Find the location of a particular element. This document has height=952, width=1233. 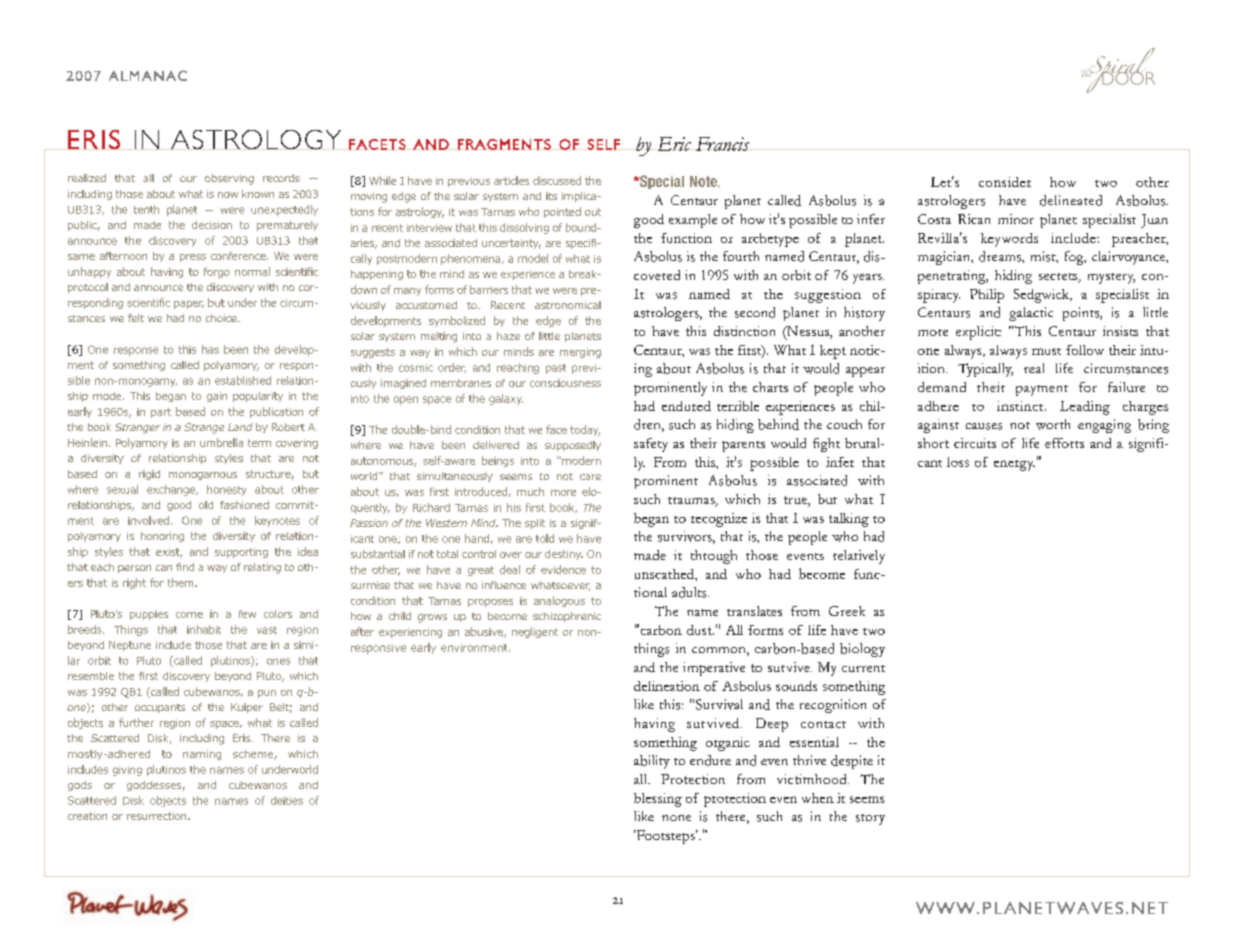

forgo is located at coordinates (217, 272).
